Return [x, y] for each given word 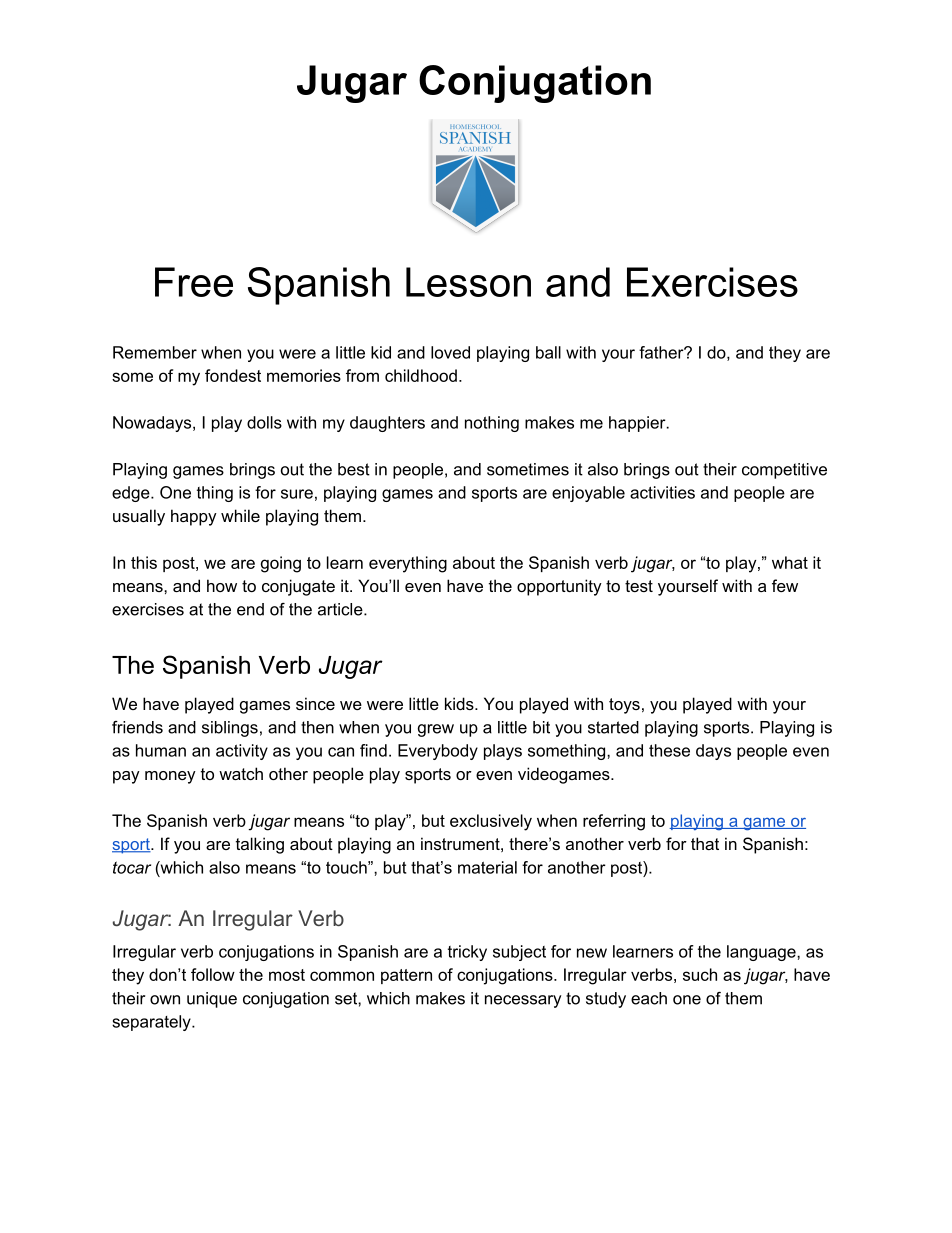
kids [460, 703]
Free [194, 282]
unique [212, 1000]
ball [548, 352]
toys [624, 706]
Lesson [468, 282]
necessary [523, 1001]
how [222, 585]
